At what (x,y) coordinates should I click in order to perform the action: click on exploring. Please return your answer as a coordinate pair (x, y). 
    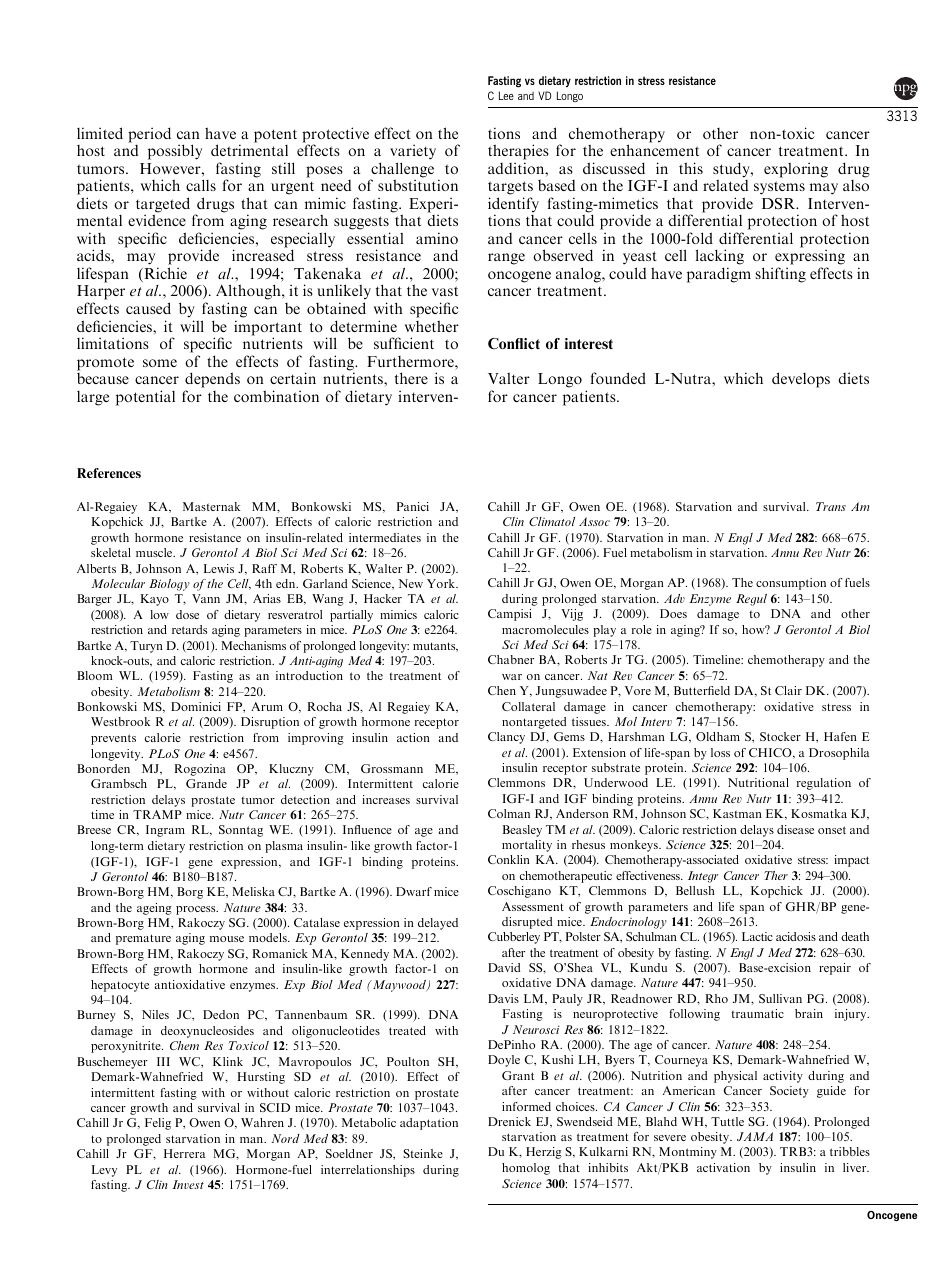
    Looking at the image, I should click on (796, 170).
